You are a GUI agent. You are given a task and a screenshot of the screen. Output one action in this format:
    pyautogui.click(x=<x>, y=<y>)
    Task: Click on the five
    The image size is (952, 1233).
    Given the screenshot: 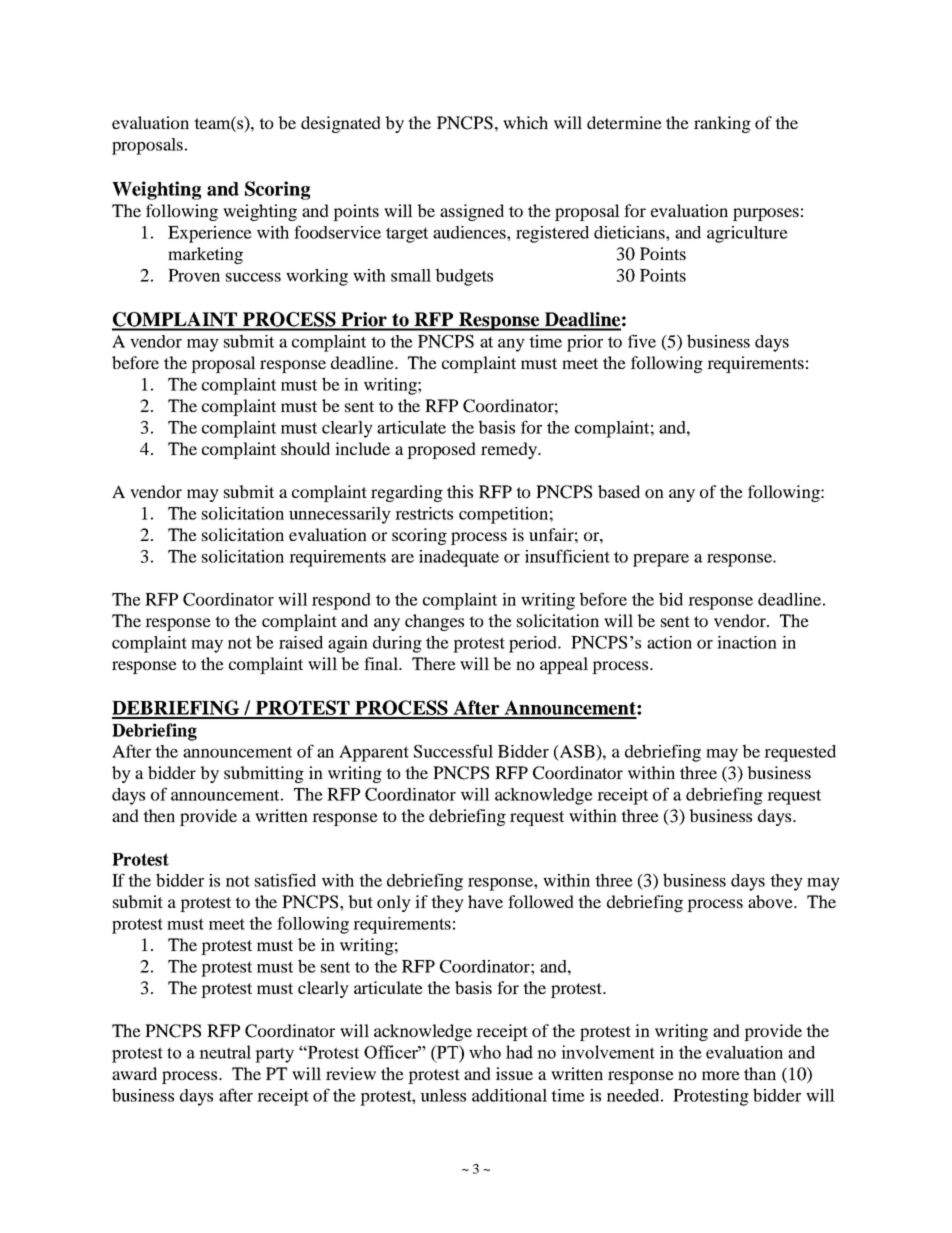 What is the action you would take?
    pyautogui.click(x=642, y=341)
